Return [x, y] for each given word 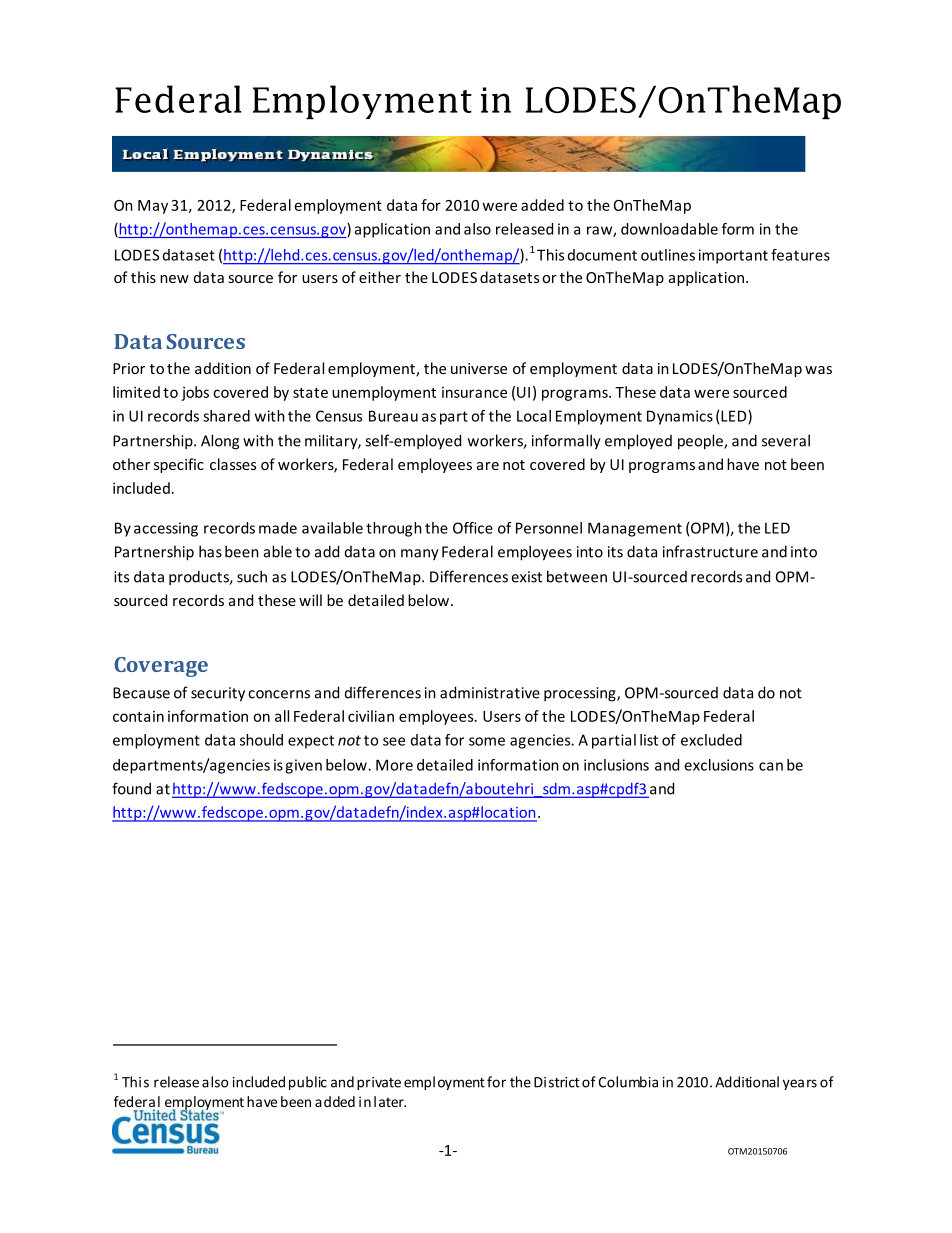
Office [473, 528]
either [380, 277]
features [800, 255]
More [394, 765]
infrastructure [710, 551]
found [131, 788]
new [174, 279]
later [390, 1101]
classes [233, 464]
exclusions [719, 765]
